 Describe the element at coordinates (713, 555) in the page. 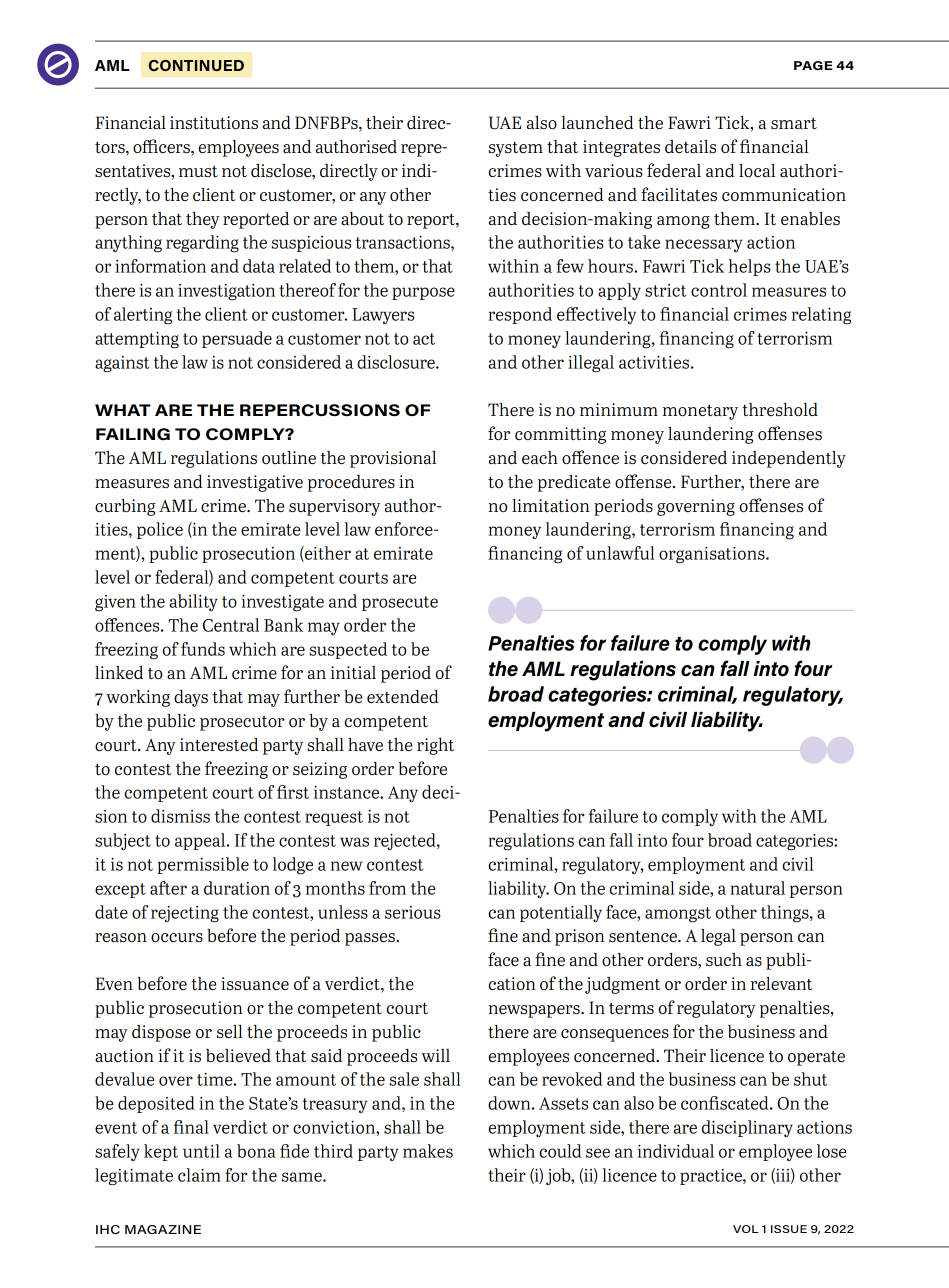

I see `organisations` at that location.
